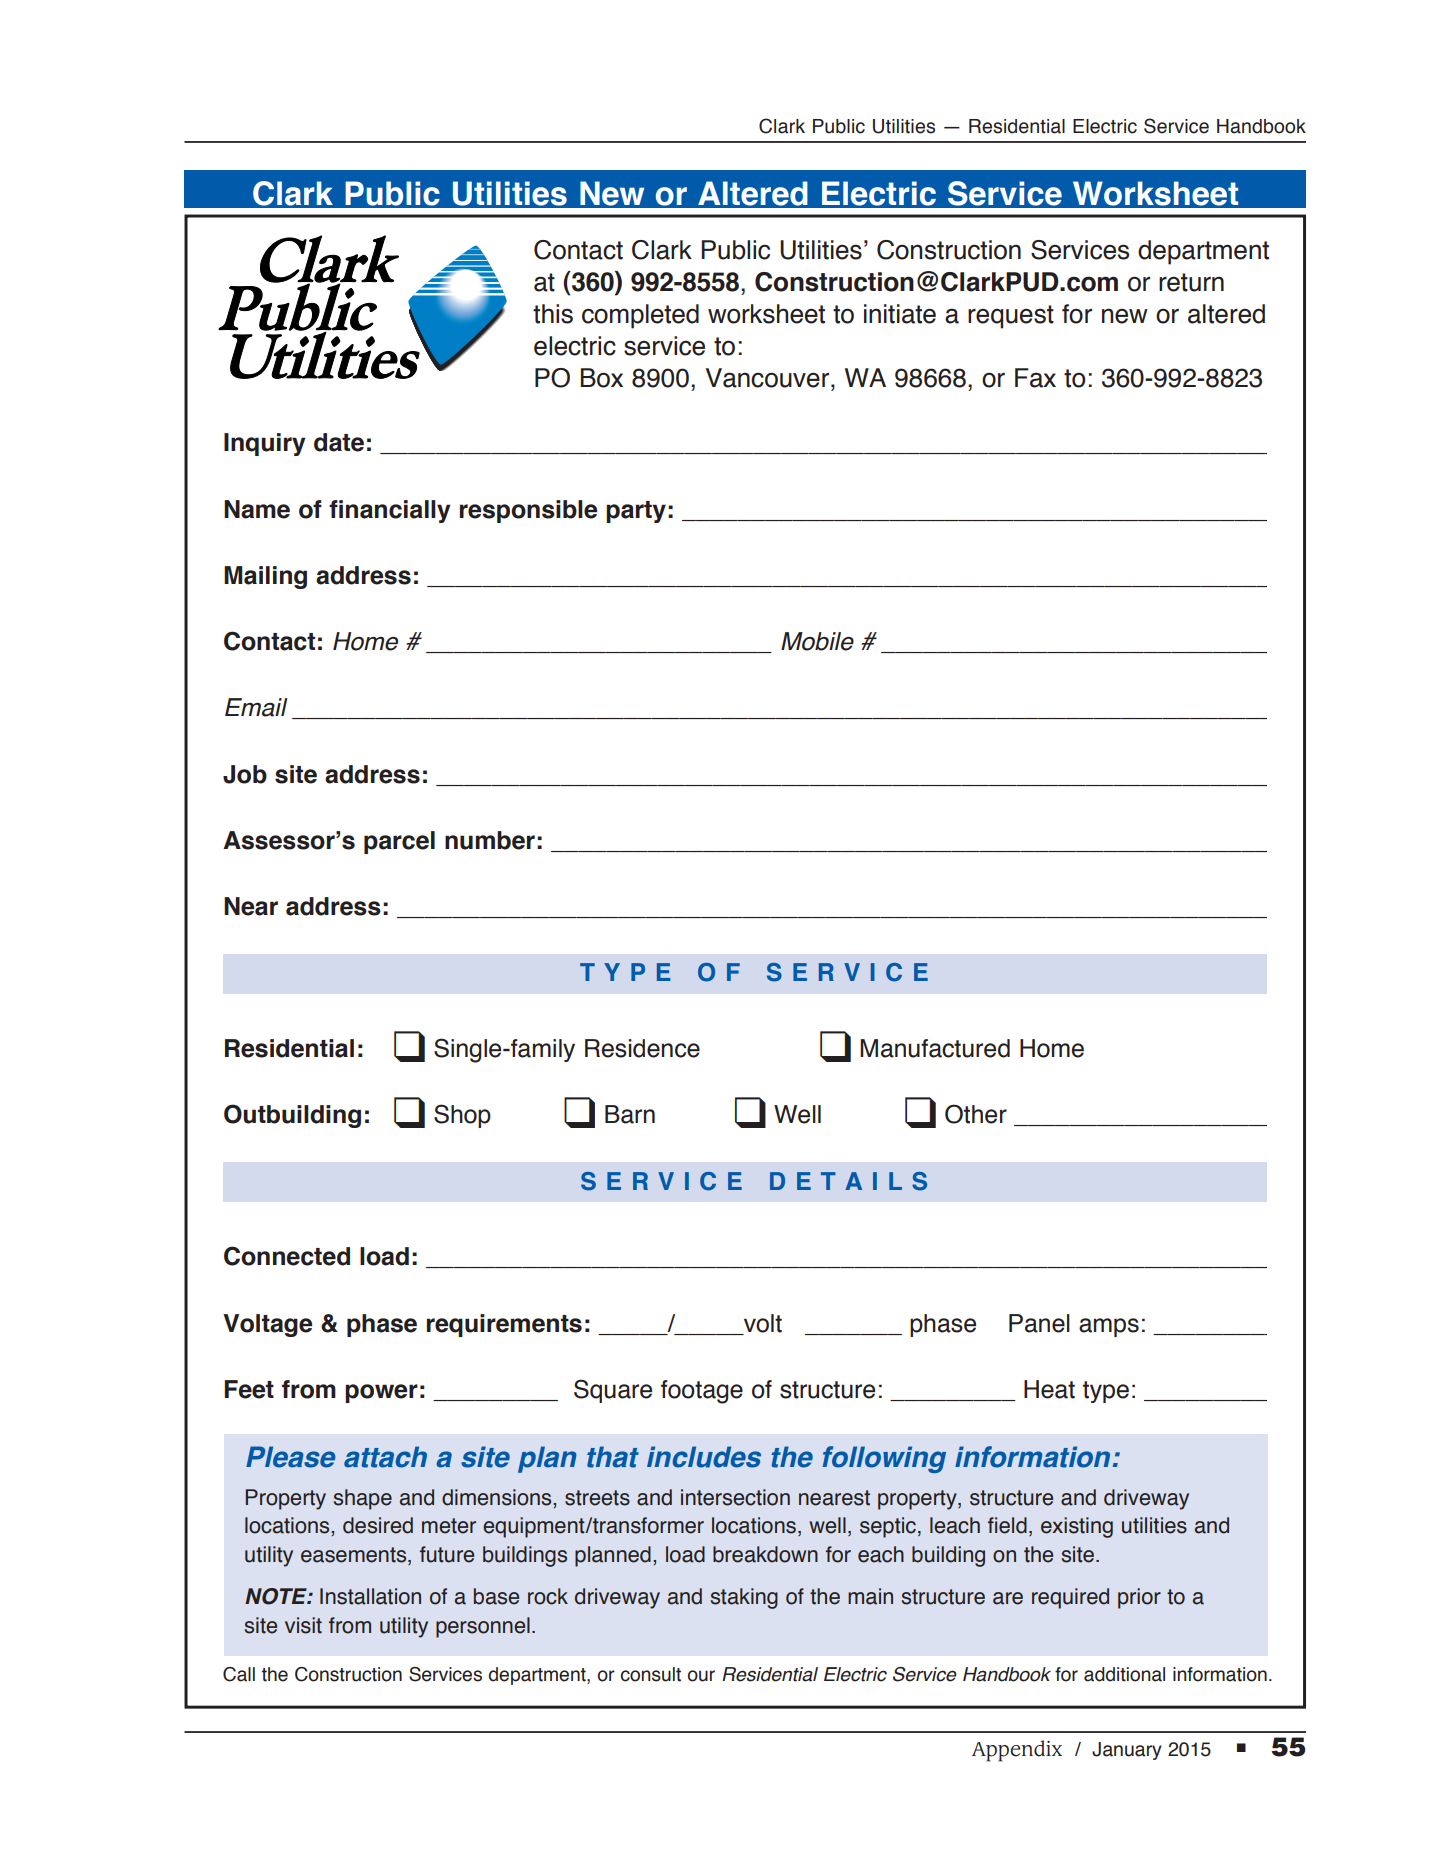 The image size is (1448, 1874). What do you see at coordinates (701, 1676) in the screenshot?
I see `our` at bounding box center [701, 1676].
